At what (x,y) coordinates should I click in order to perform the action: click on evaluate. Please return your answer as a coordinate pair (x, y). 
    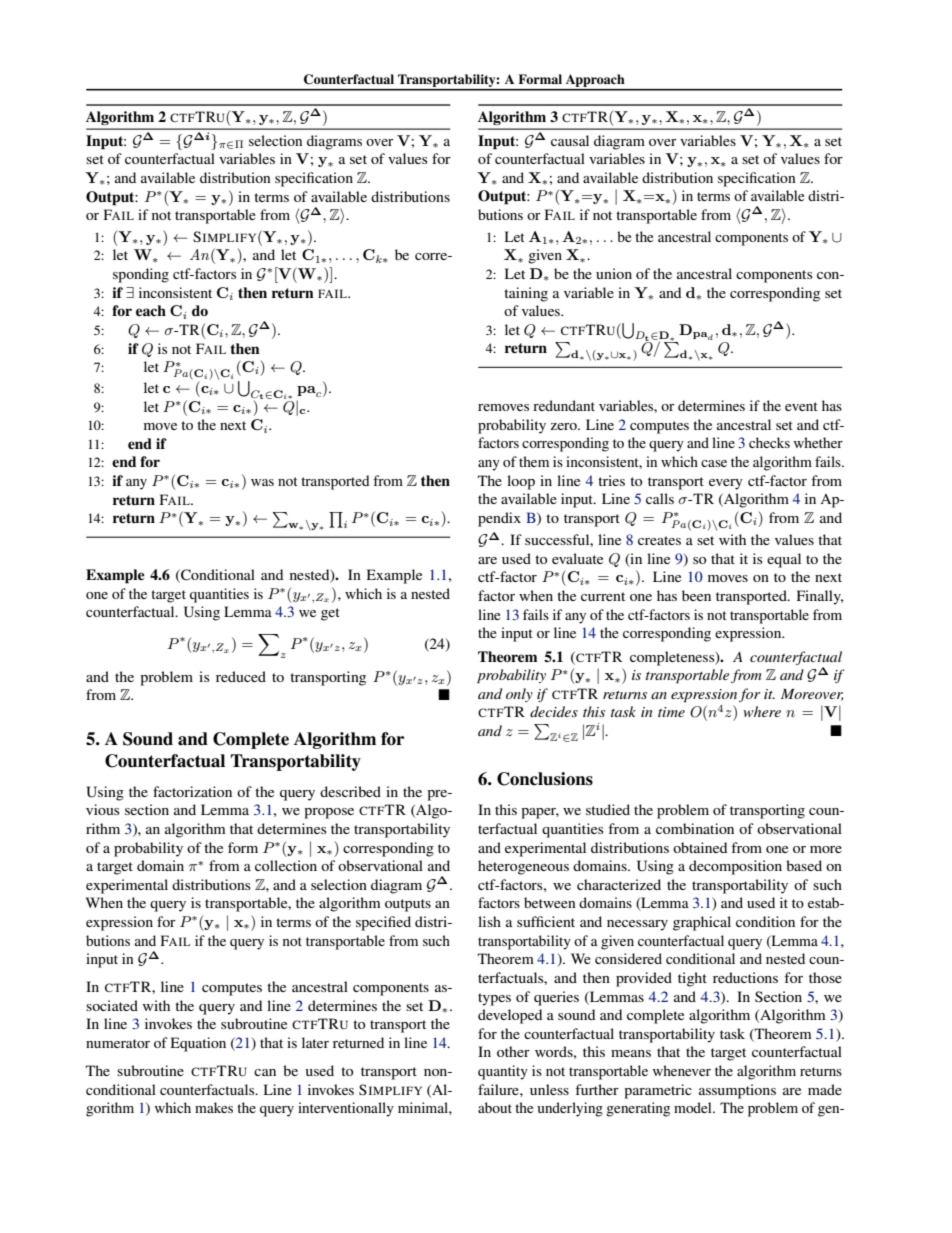
    Looking at the image, I should click on (577, 558).
